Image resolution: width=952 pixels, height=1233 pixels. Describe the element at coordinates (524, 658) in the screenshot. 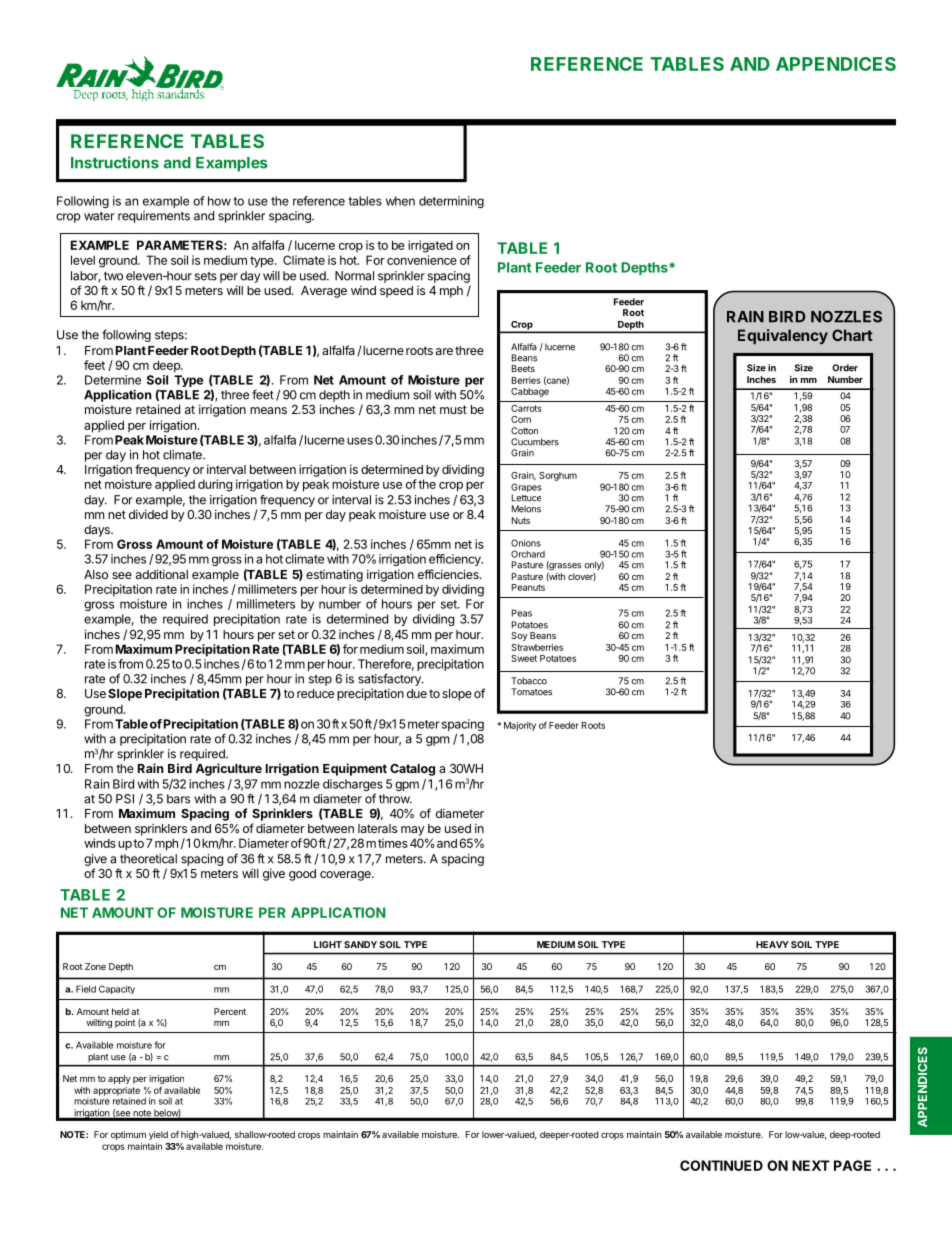

I see `Sweet` at that location.
